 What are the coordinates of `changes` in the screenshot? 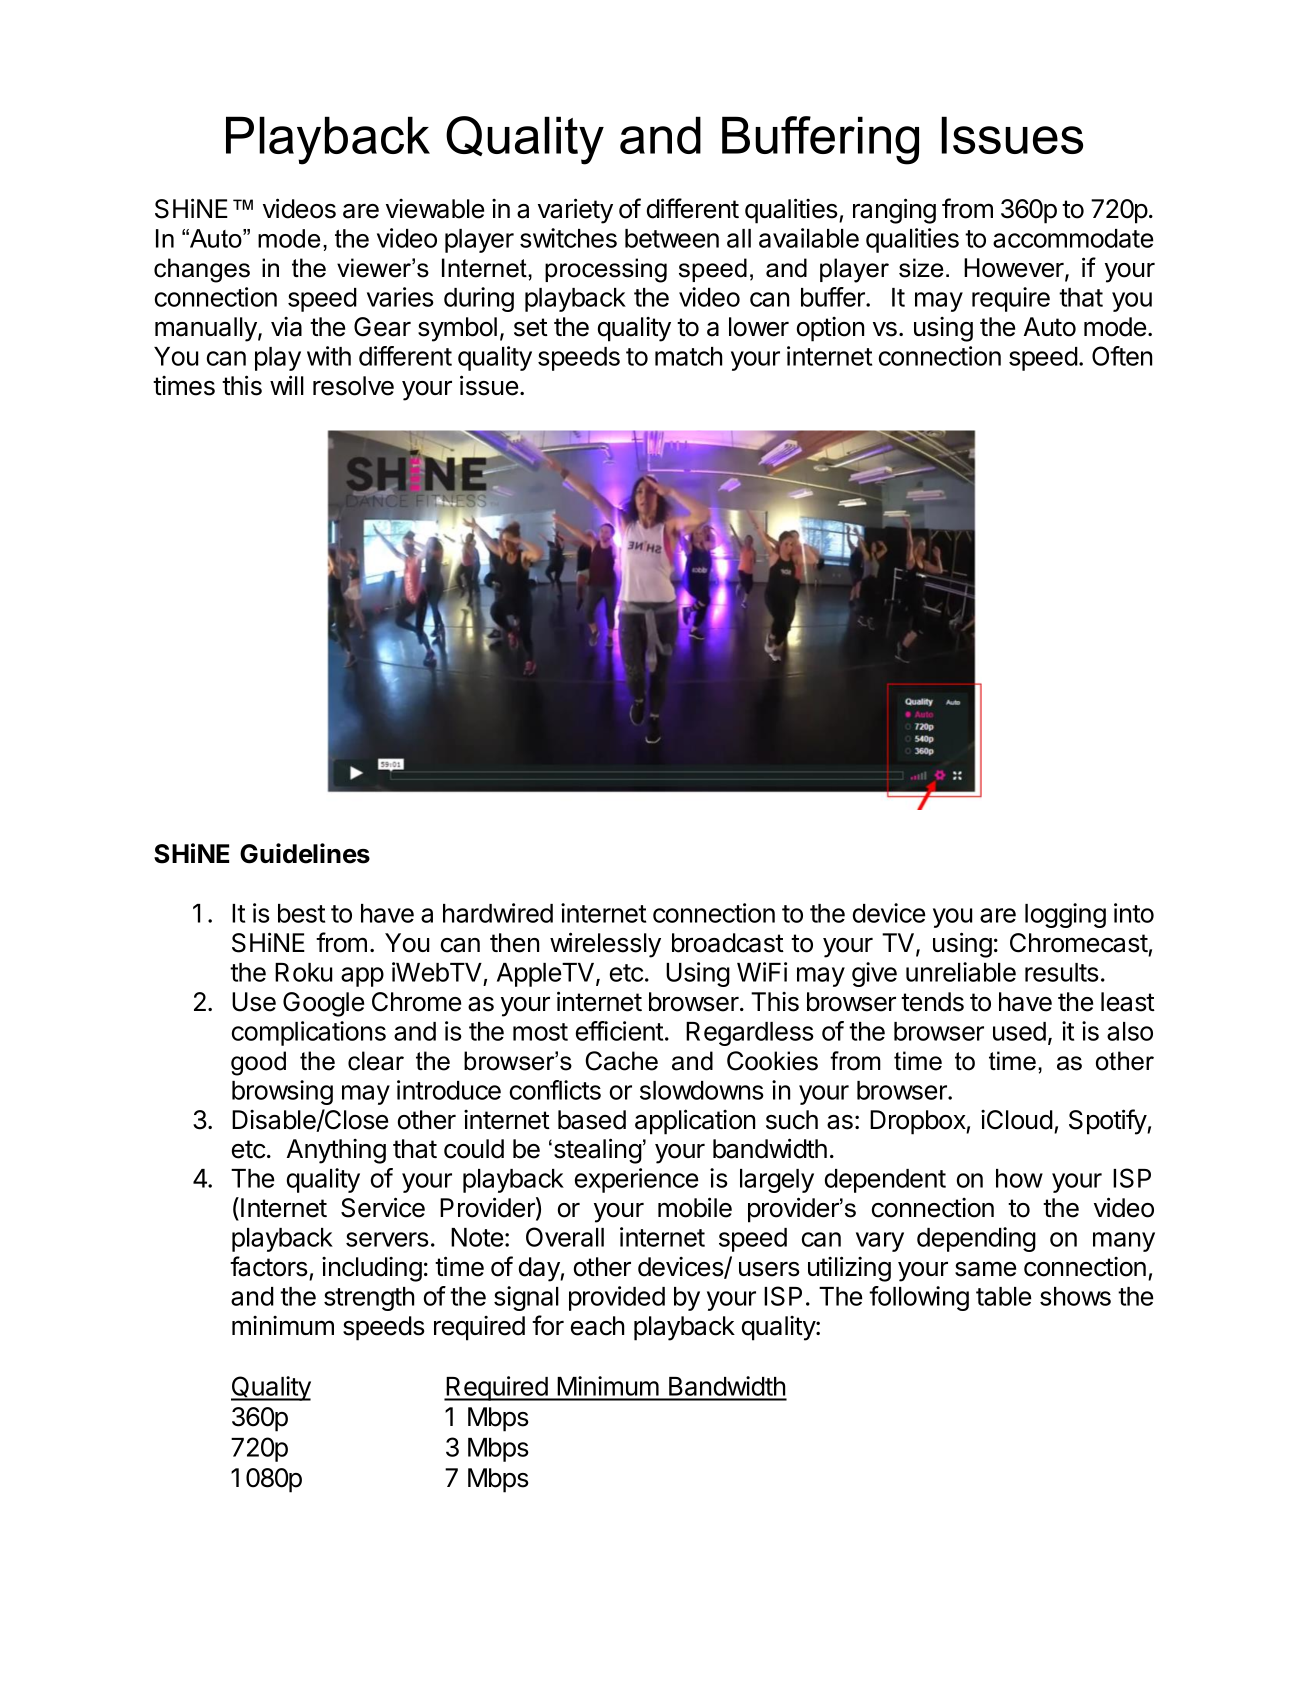 It's located at (202, 270).
